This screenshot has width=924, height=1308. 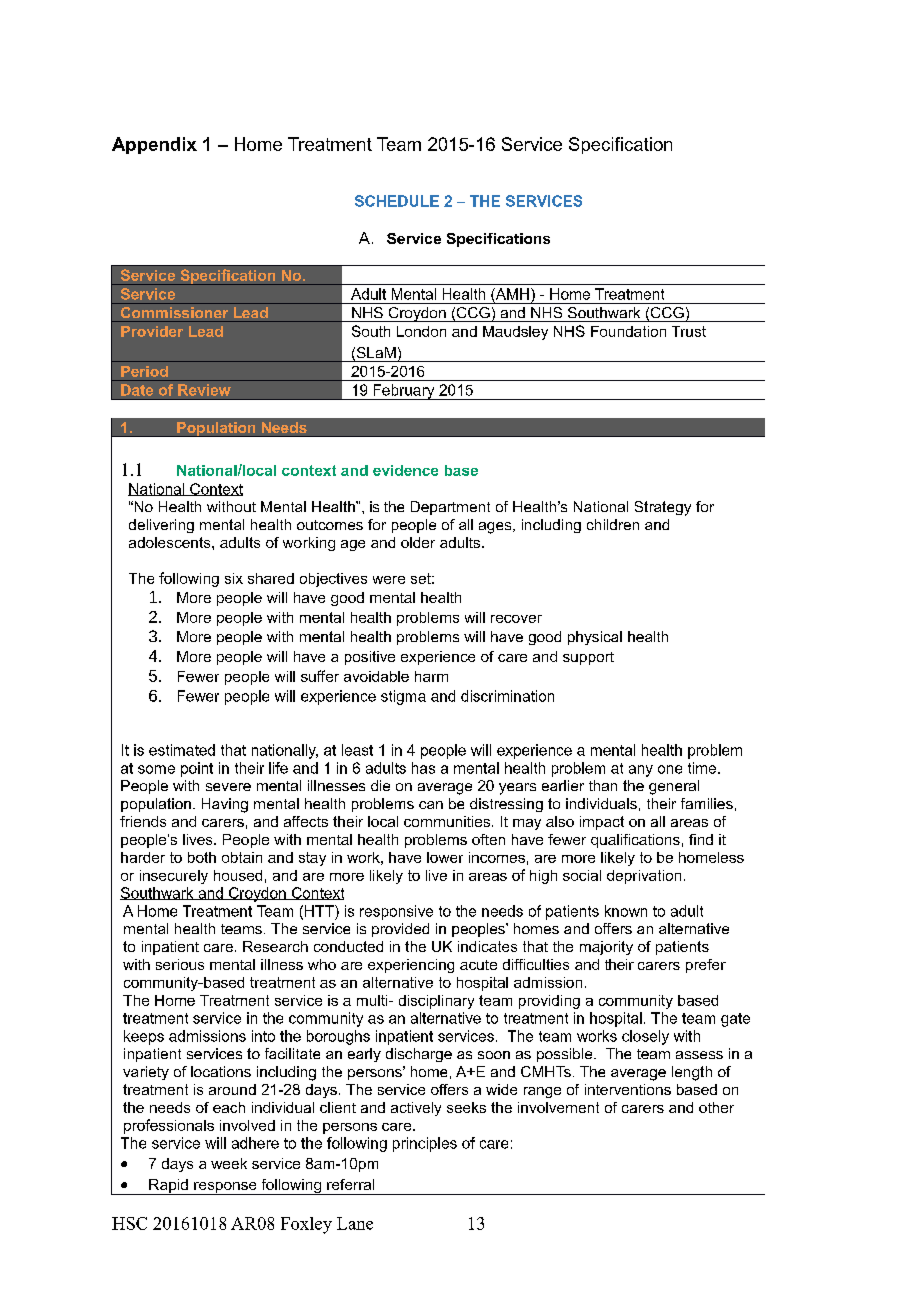 What do you see at coordinates (400, 930) in the screenshot?
I see `provided` at bounding box center [400, 930].
